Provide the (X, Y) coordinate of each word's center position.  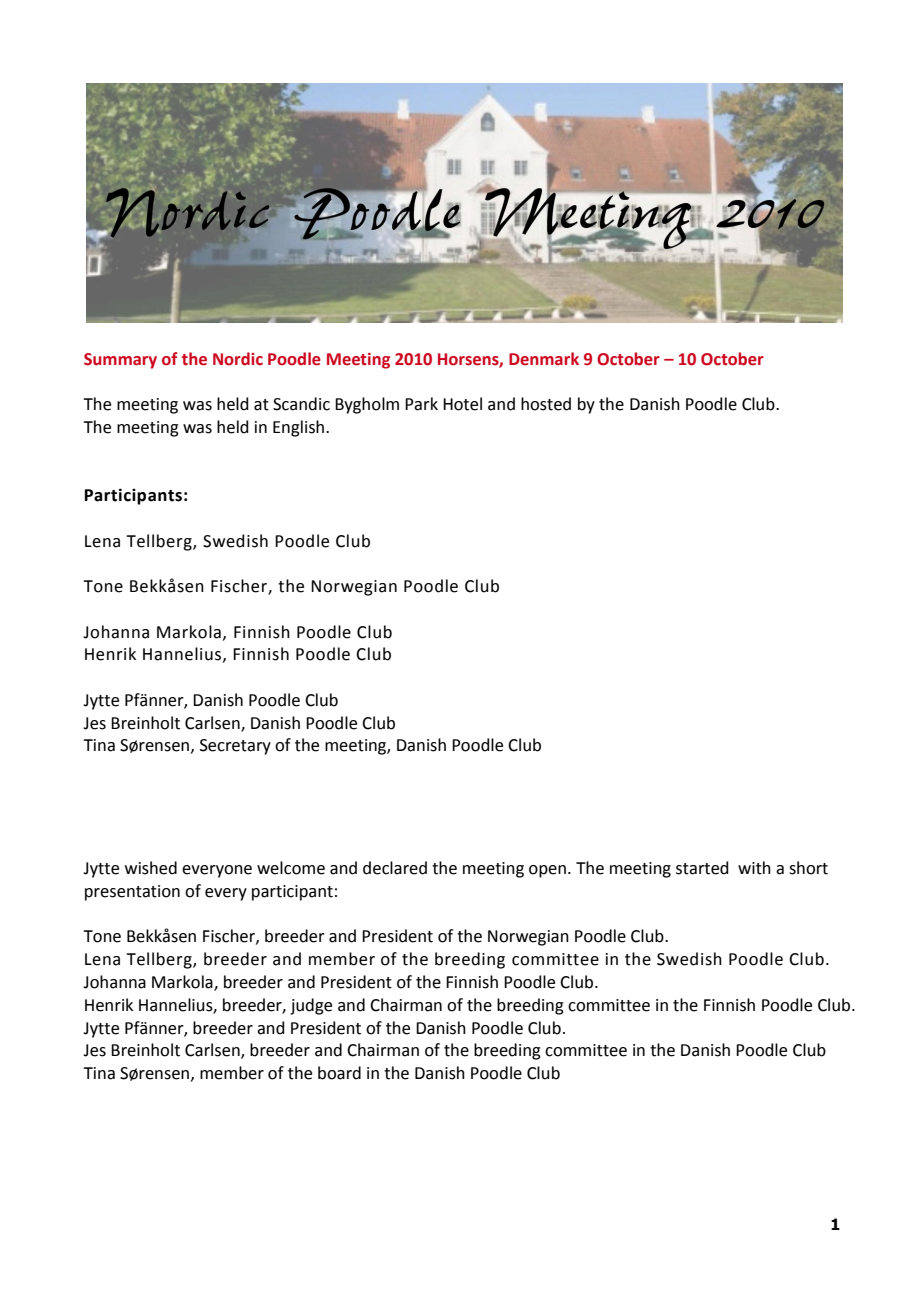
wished (151, 868)
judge (311, 1006)
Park (421, 404)
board (339, 1073)
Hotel (462, 404)
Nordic (238, 359)
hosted (546, 404)
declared (395, 868)
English (300, 428)
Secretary (235, 747)
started (702, 868)
